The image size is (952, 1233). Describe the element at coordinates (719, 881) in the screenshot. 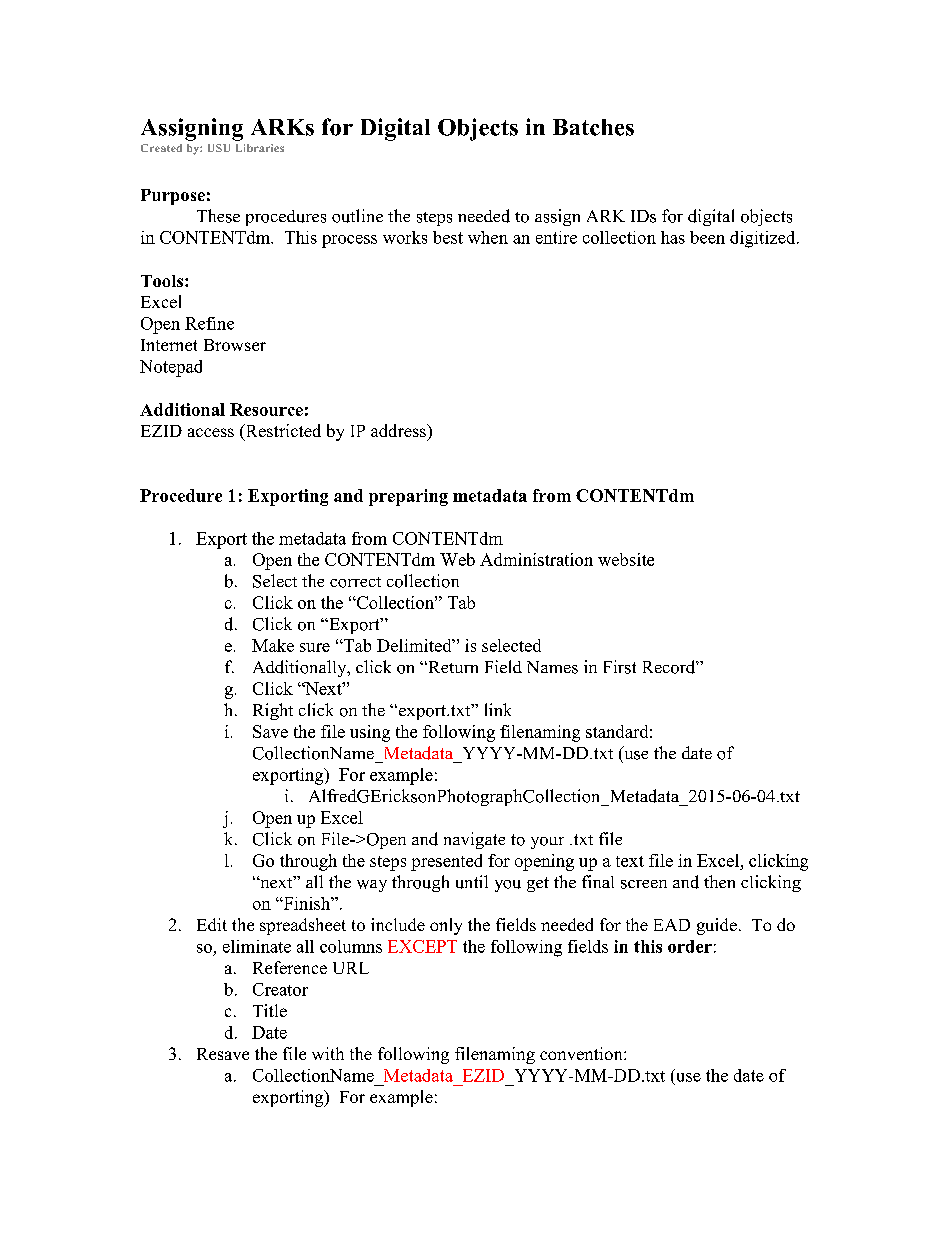

I see `then` at that location.
